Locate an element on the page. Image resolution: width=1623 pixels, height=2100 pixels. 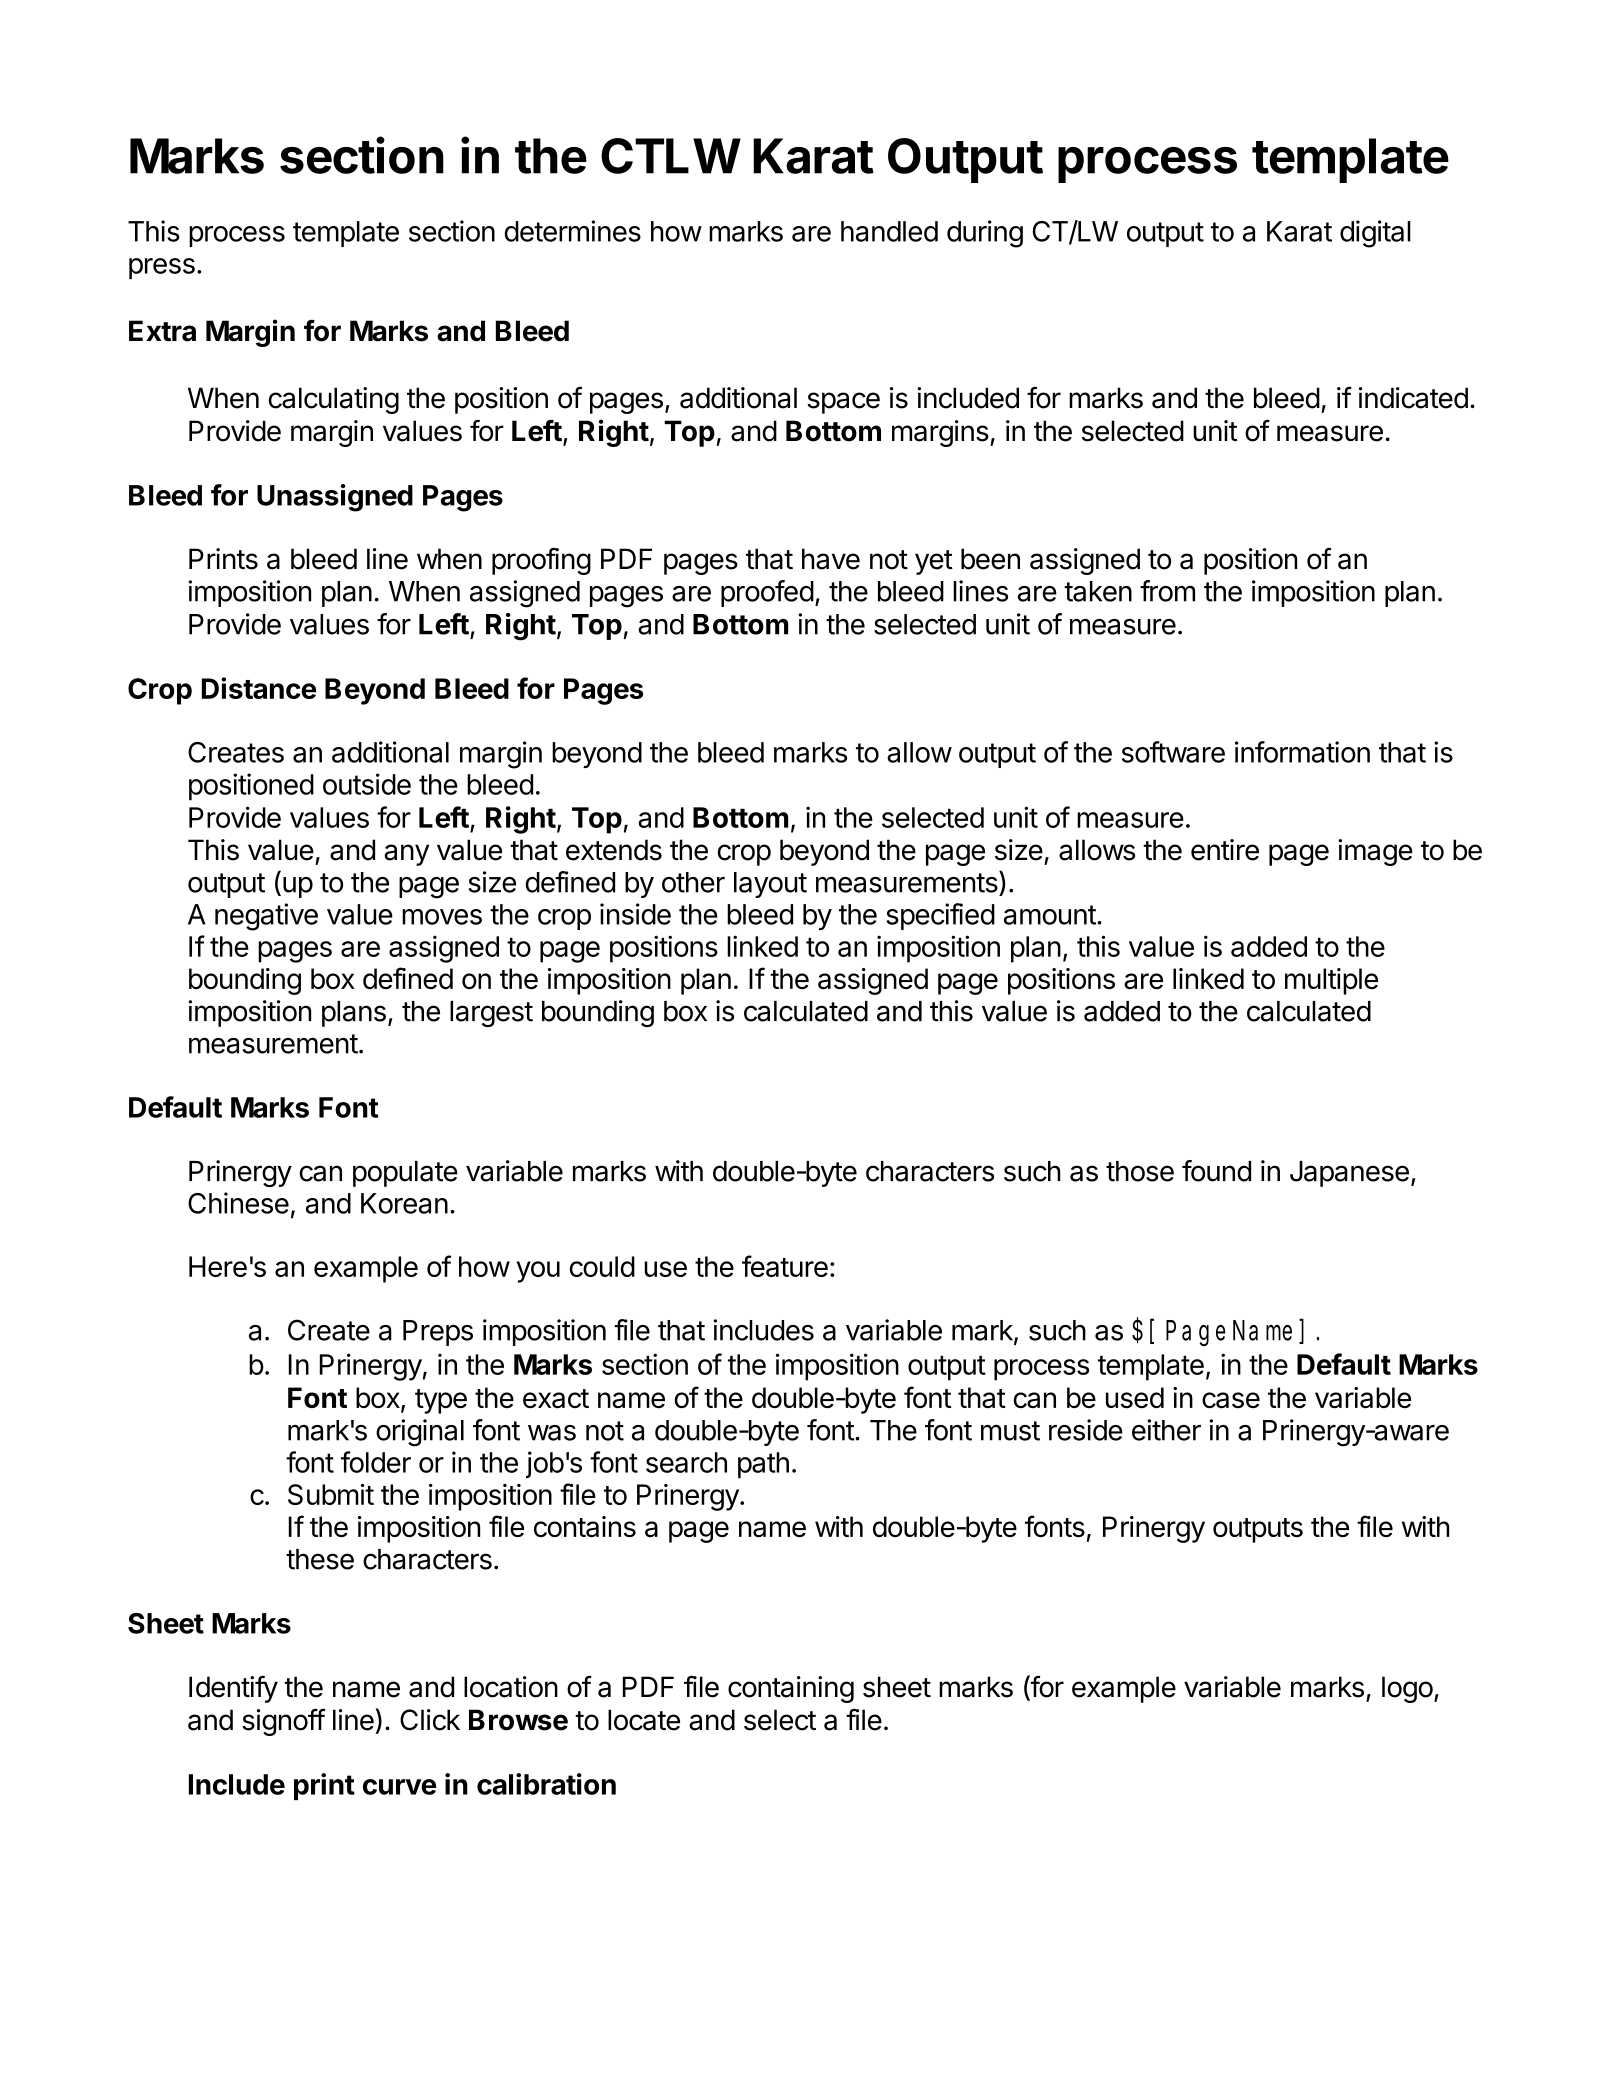
press is located at coordinates (162, 268).
